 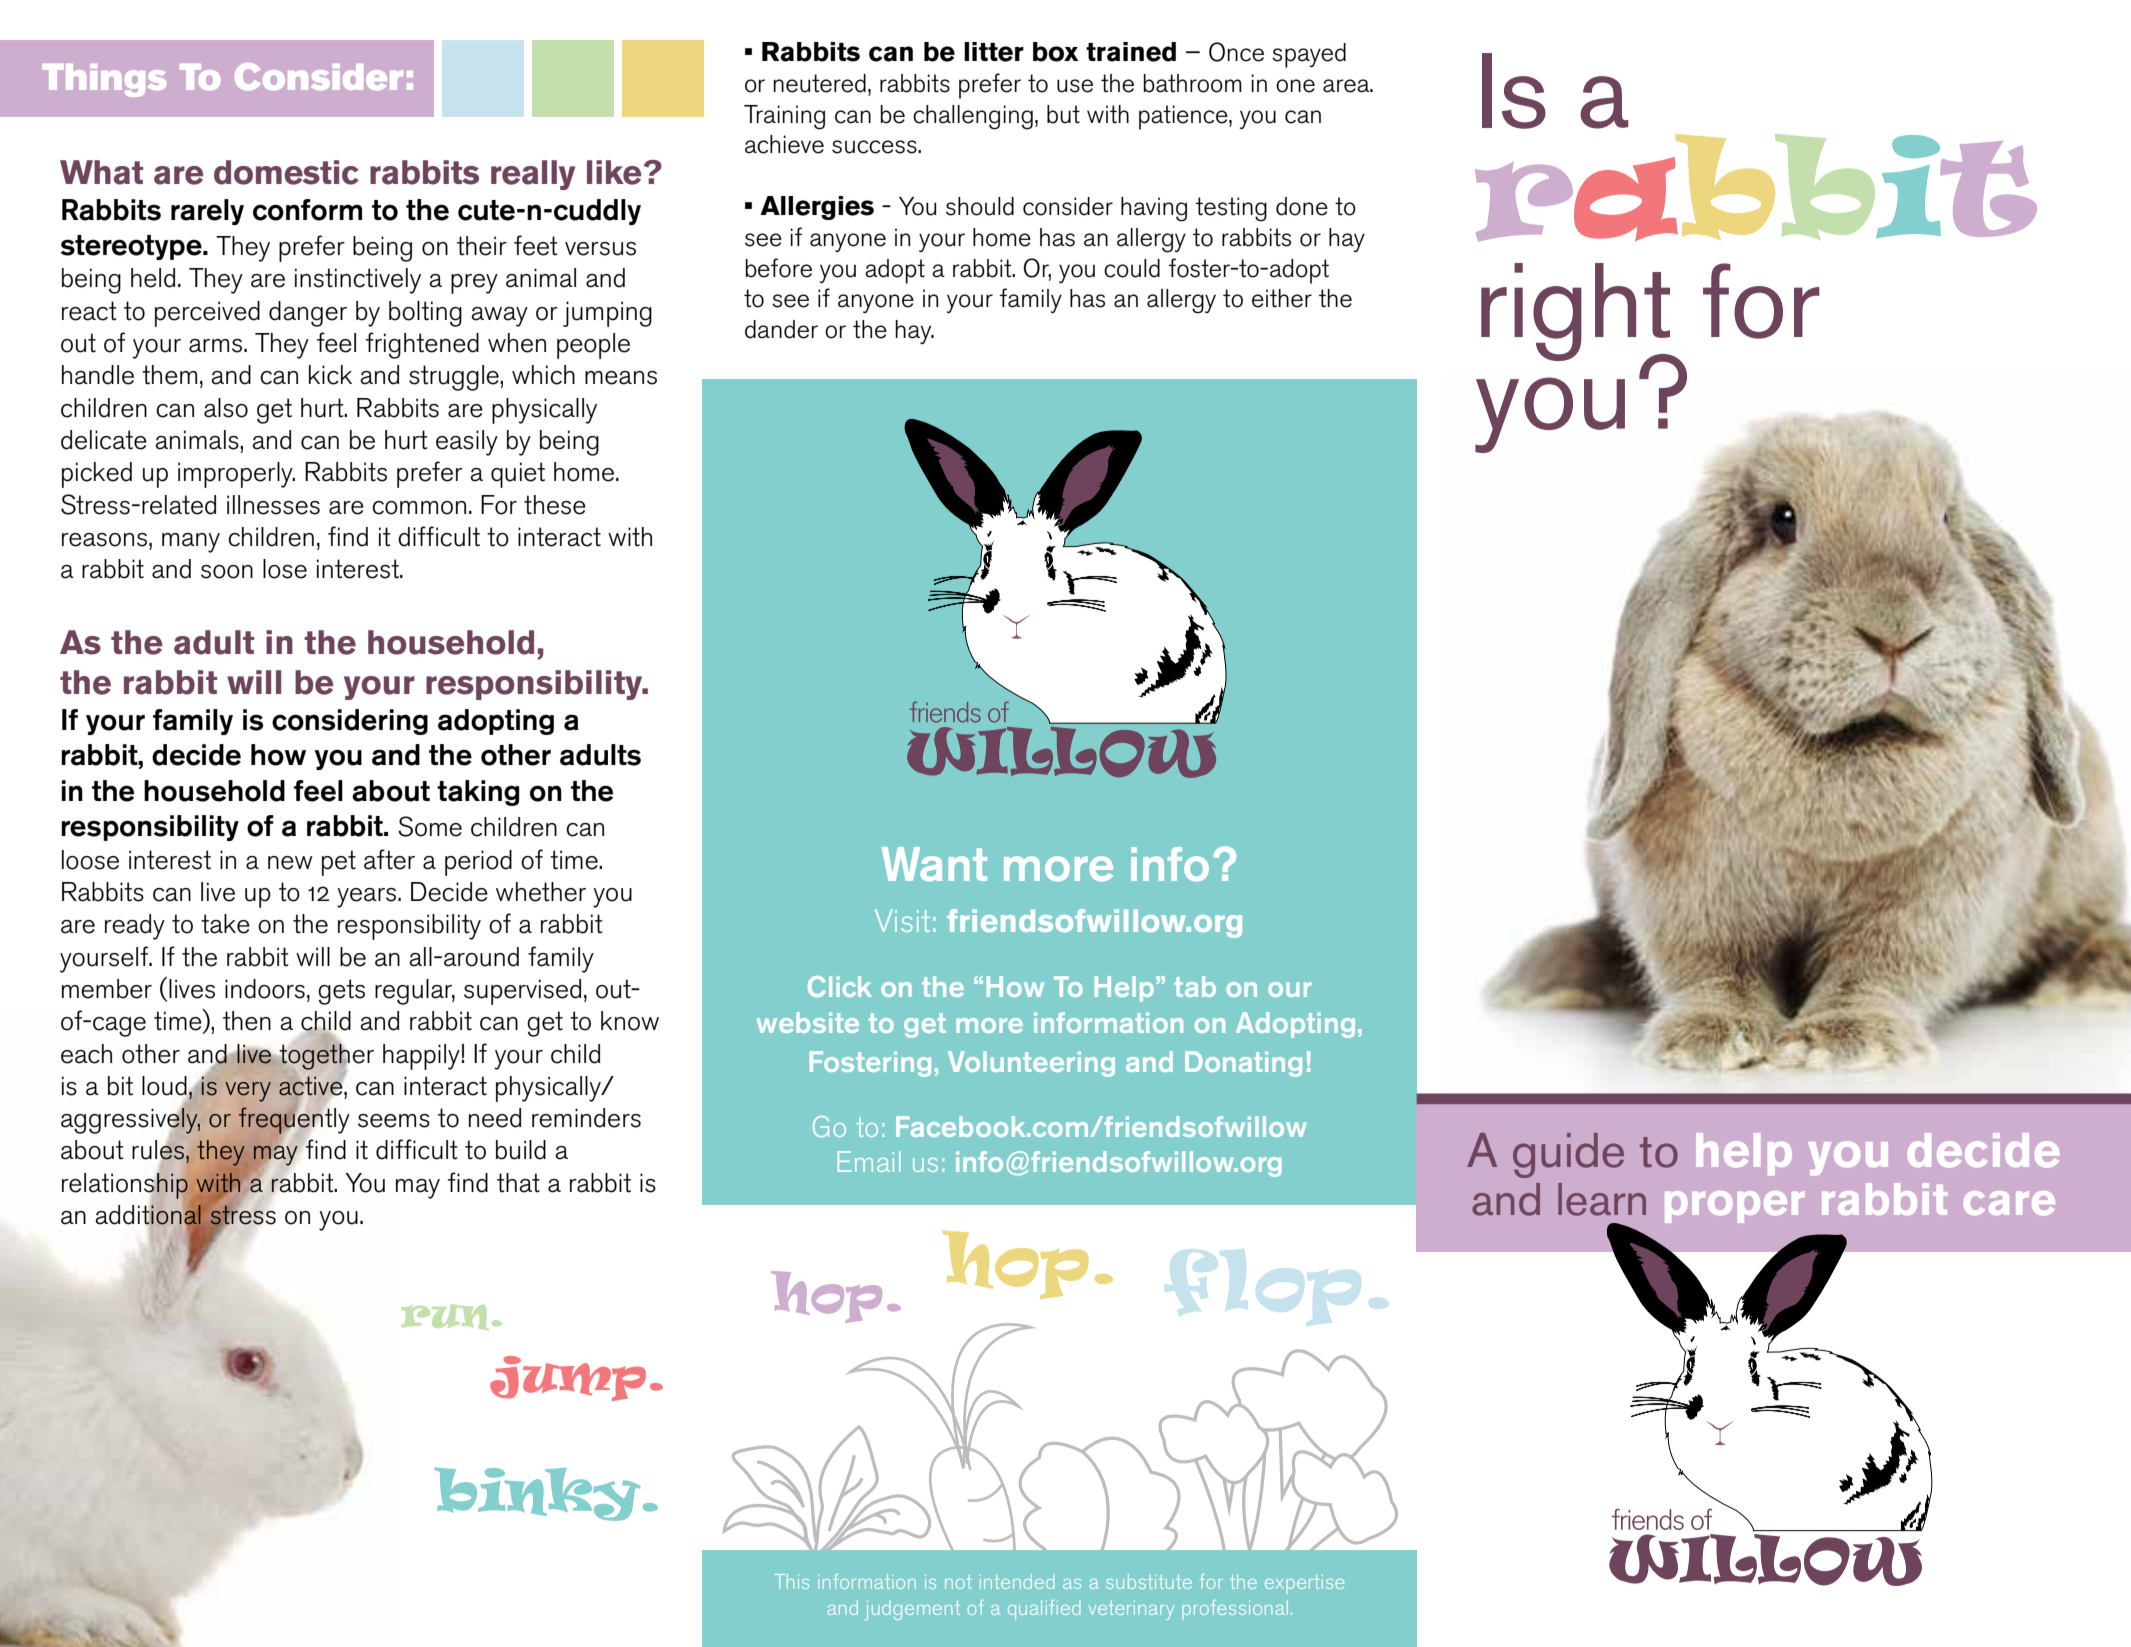 I want to click on lose, so click(x=285, y=569).
